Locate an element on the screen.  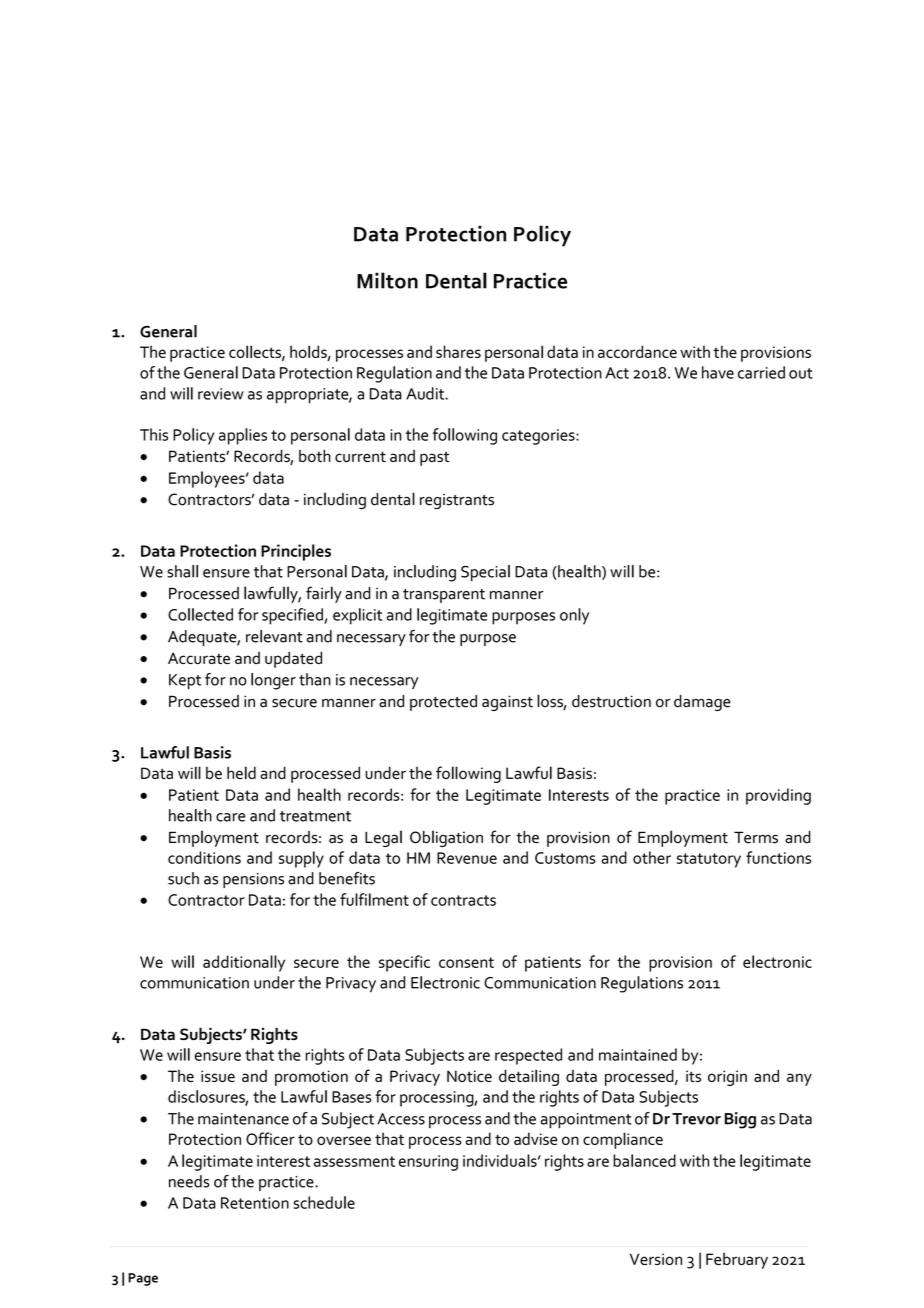
Special is located at coordinates (485, 573).
